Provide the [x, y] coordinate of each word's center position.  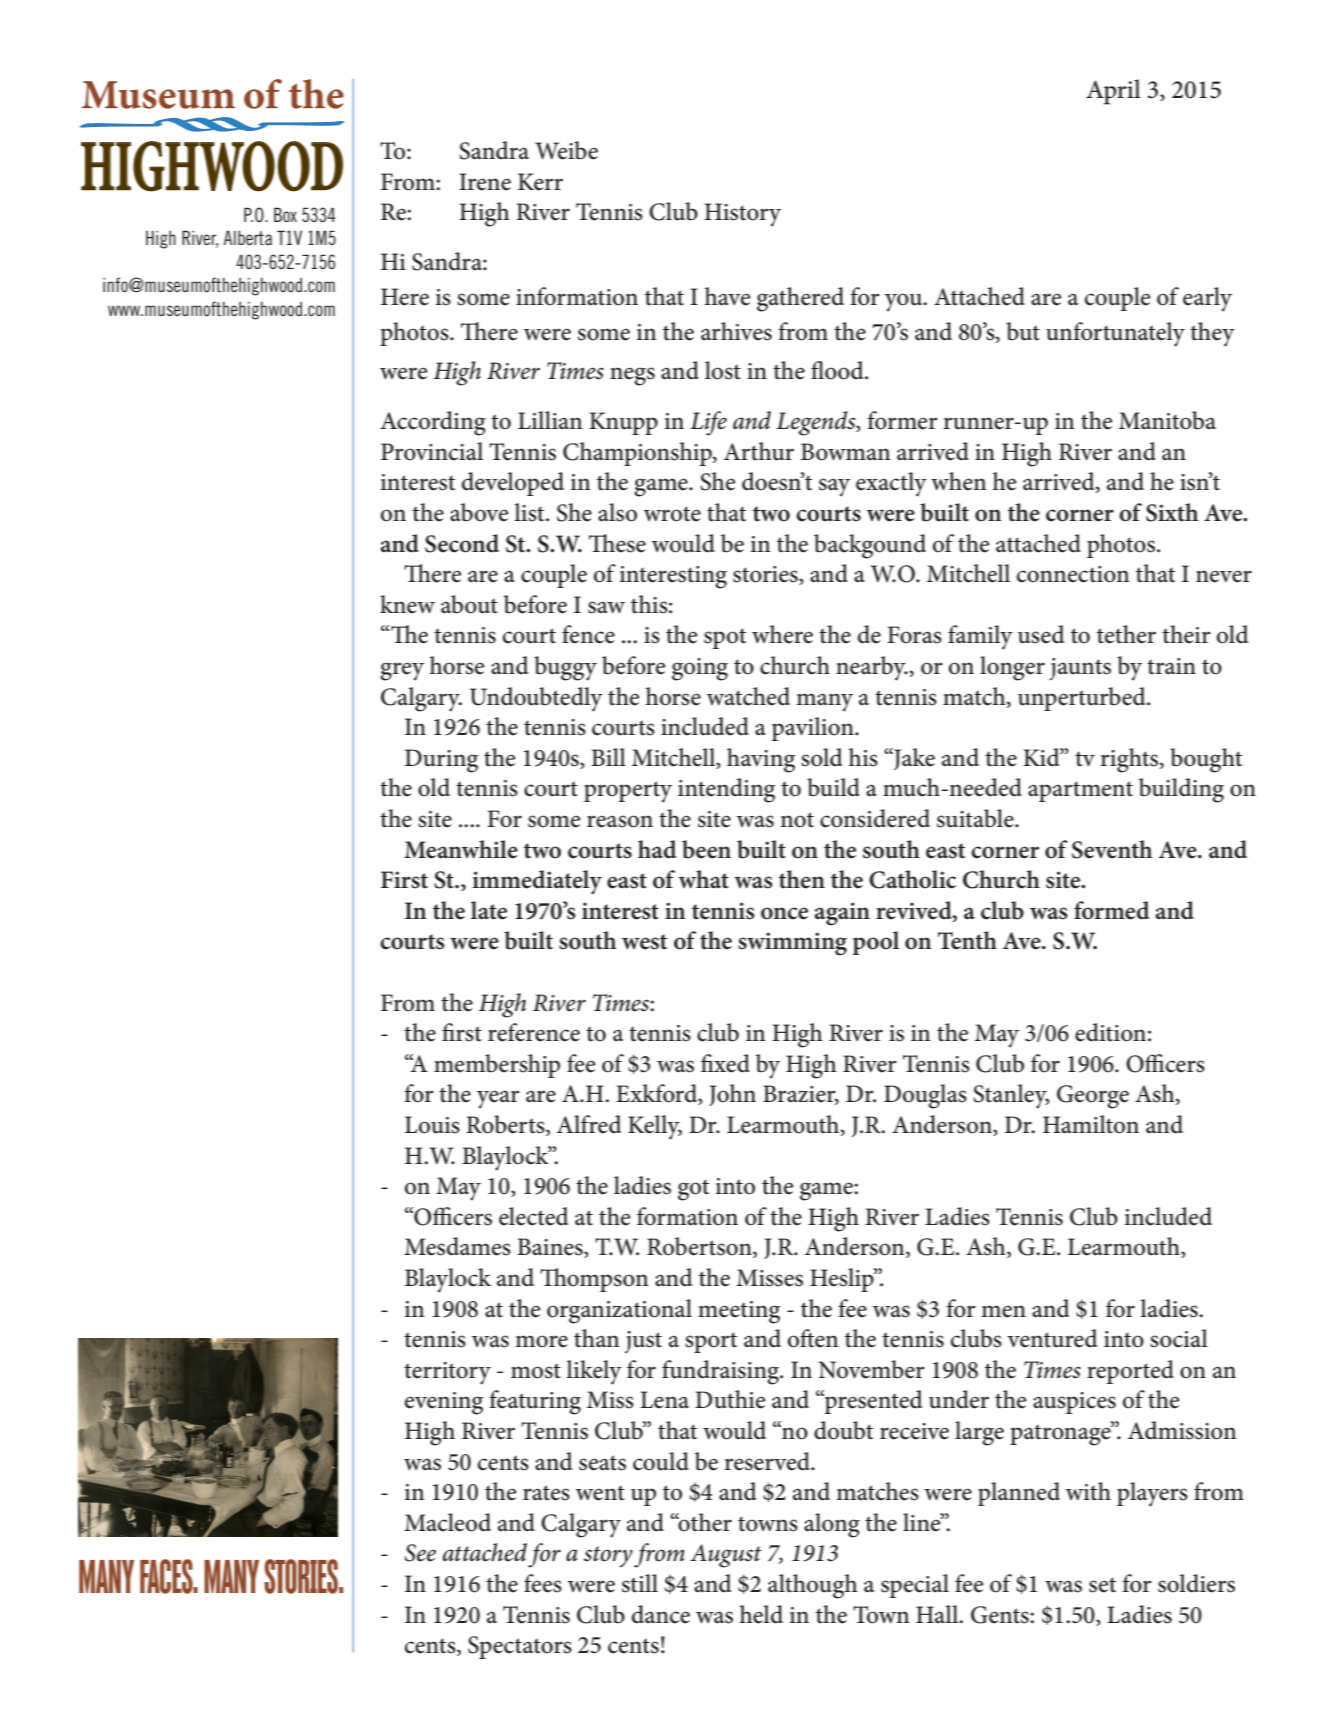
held [761, 1614]
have [727, 296]
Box [285, 214]
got [693, 1190]
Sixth [1172, 512]
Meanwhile [461, 849]
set [1102, 1585]
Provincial [432, 451]
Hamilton [1091, 1124]
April [1113, 92]
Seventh [1112, 849]
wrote [672, 514]
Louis [432, 1125]
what [703, 879]
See [420, 1553]
